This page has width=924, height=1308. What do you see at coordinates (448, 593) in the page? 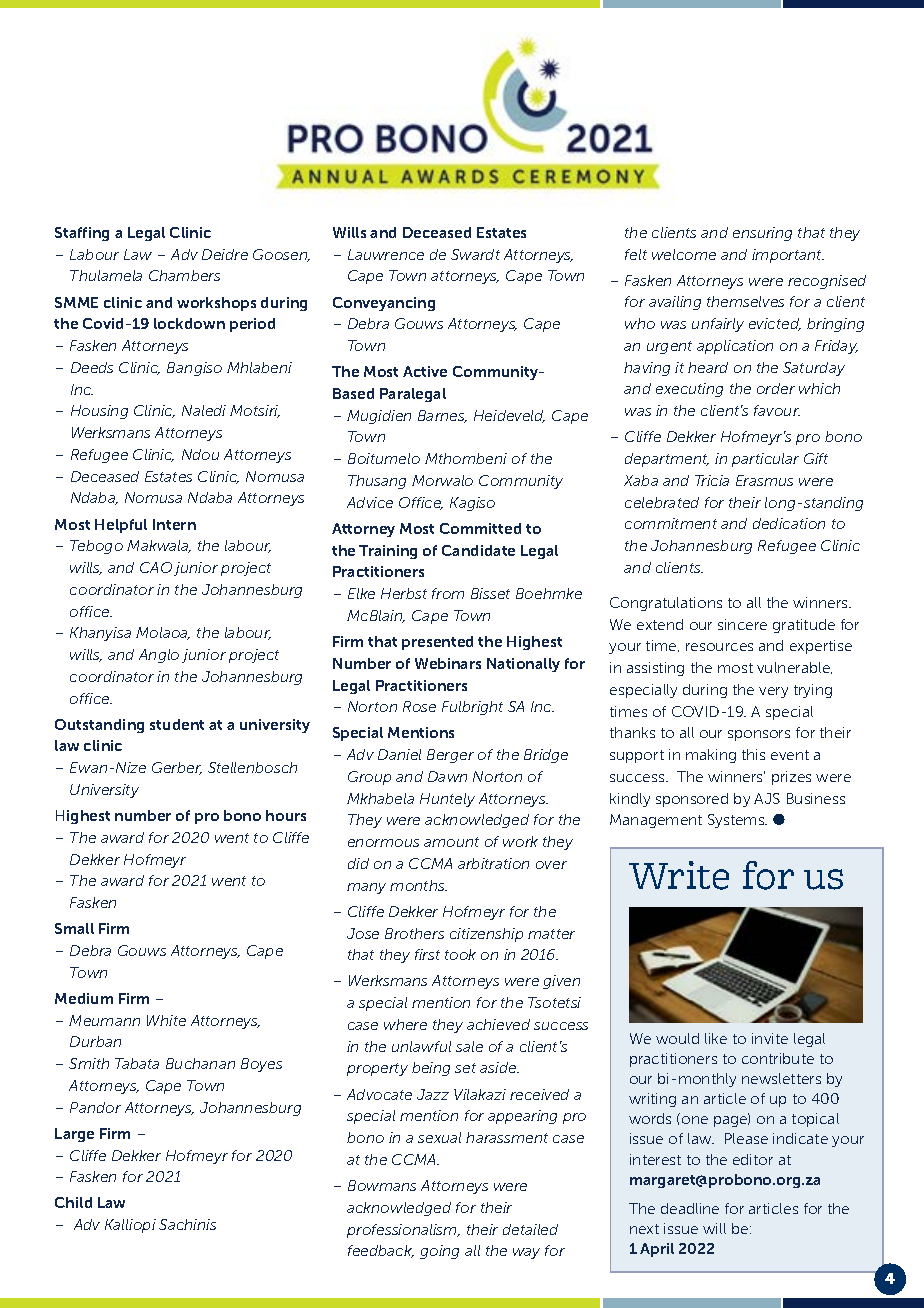
I see `from` at bounding box center [448, 593].
